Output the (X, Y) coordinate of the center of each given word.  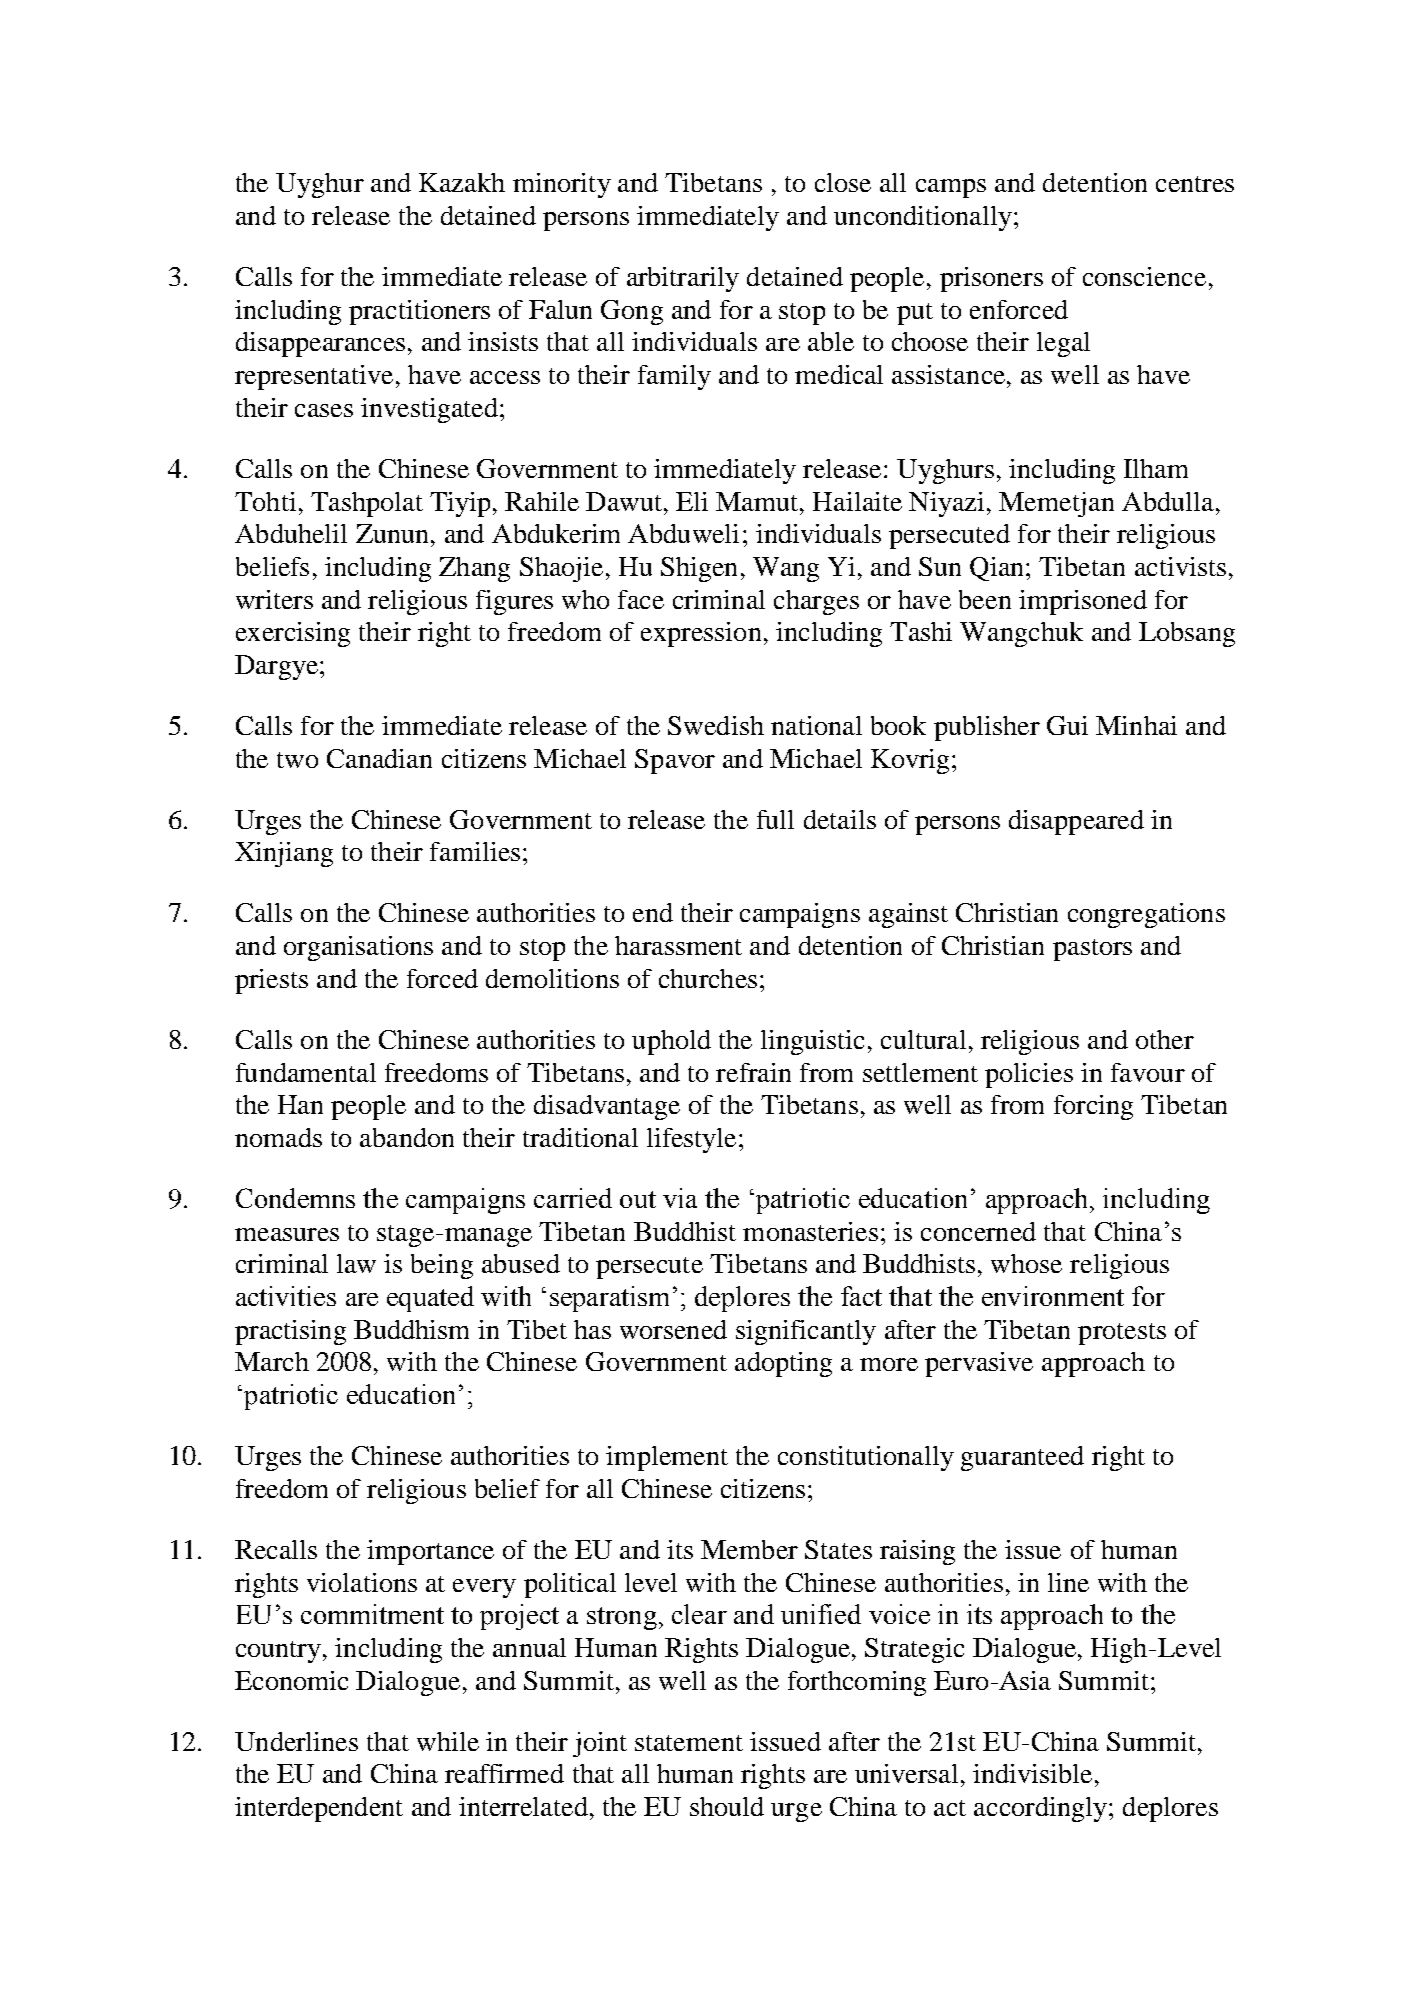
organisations (358, 948)
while (448, 1741)
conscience (1144, 276)
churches (708, 978)
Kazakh (462, 182)
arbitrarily (683, 279)
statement (689, 1743)
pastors (1092, 950)
